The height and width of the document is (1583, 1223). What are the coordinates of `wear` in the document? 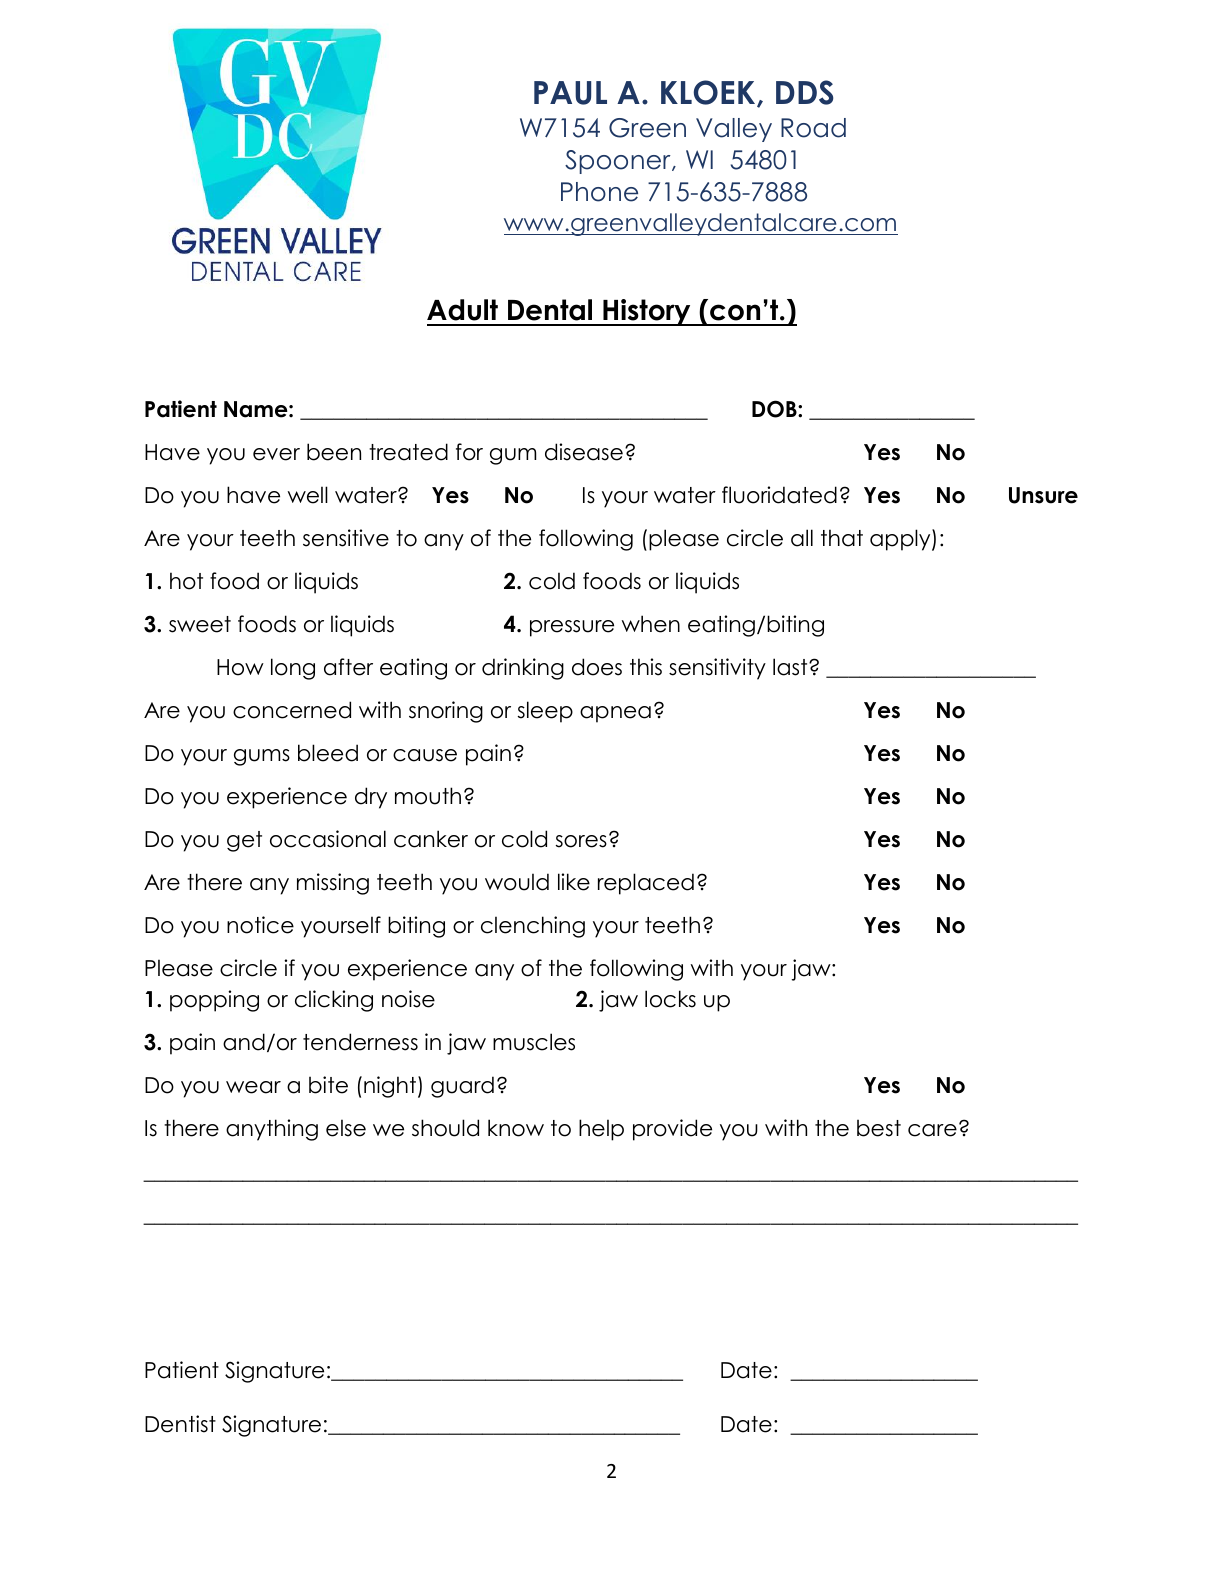 It's located at (253, 1087).
